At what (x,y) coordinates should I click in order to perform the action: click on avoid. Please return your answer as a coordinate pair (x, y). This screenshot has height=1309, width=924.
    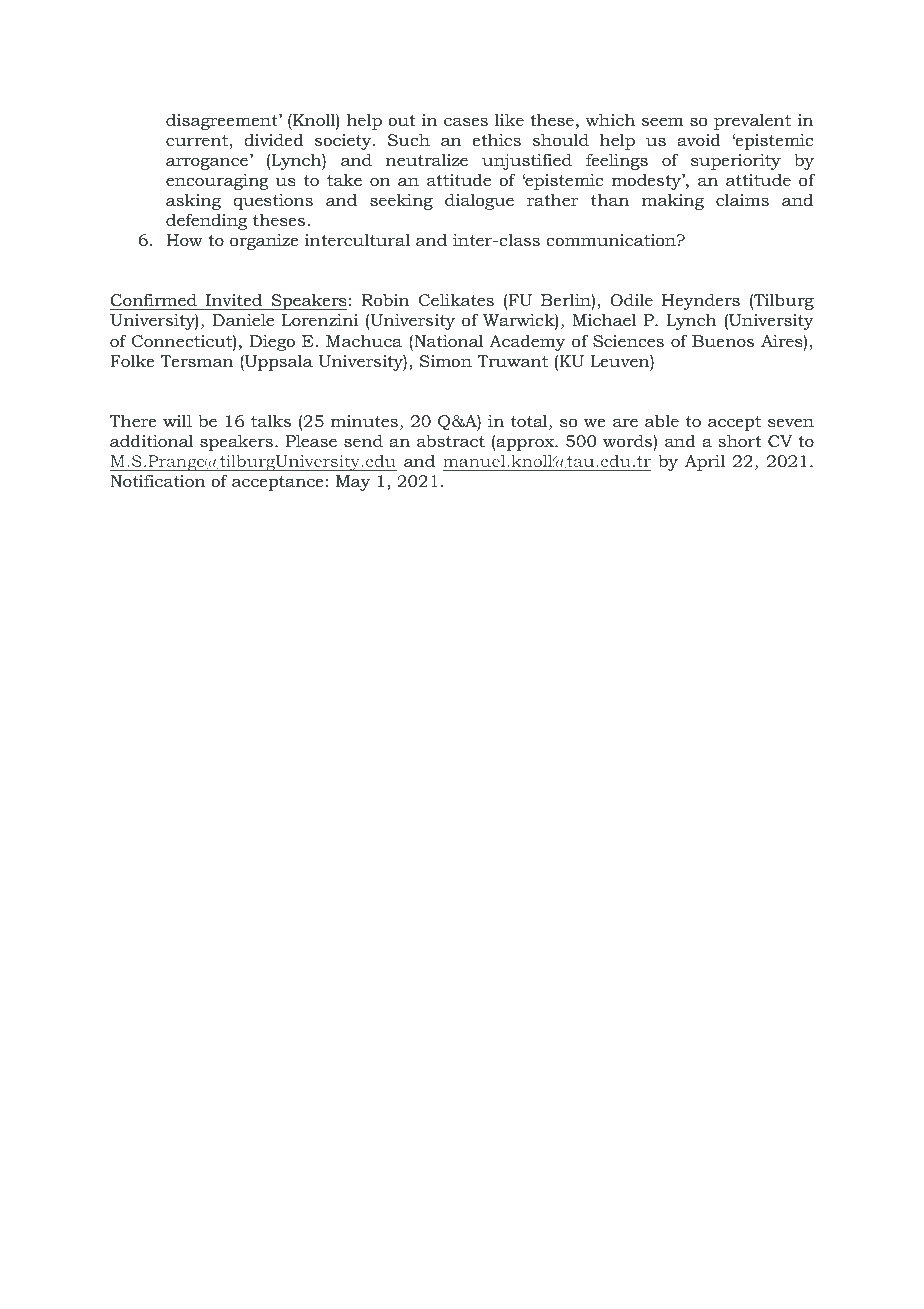
    Looking at the image, I should click on (699, 139).
